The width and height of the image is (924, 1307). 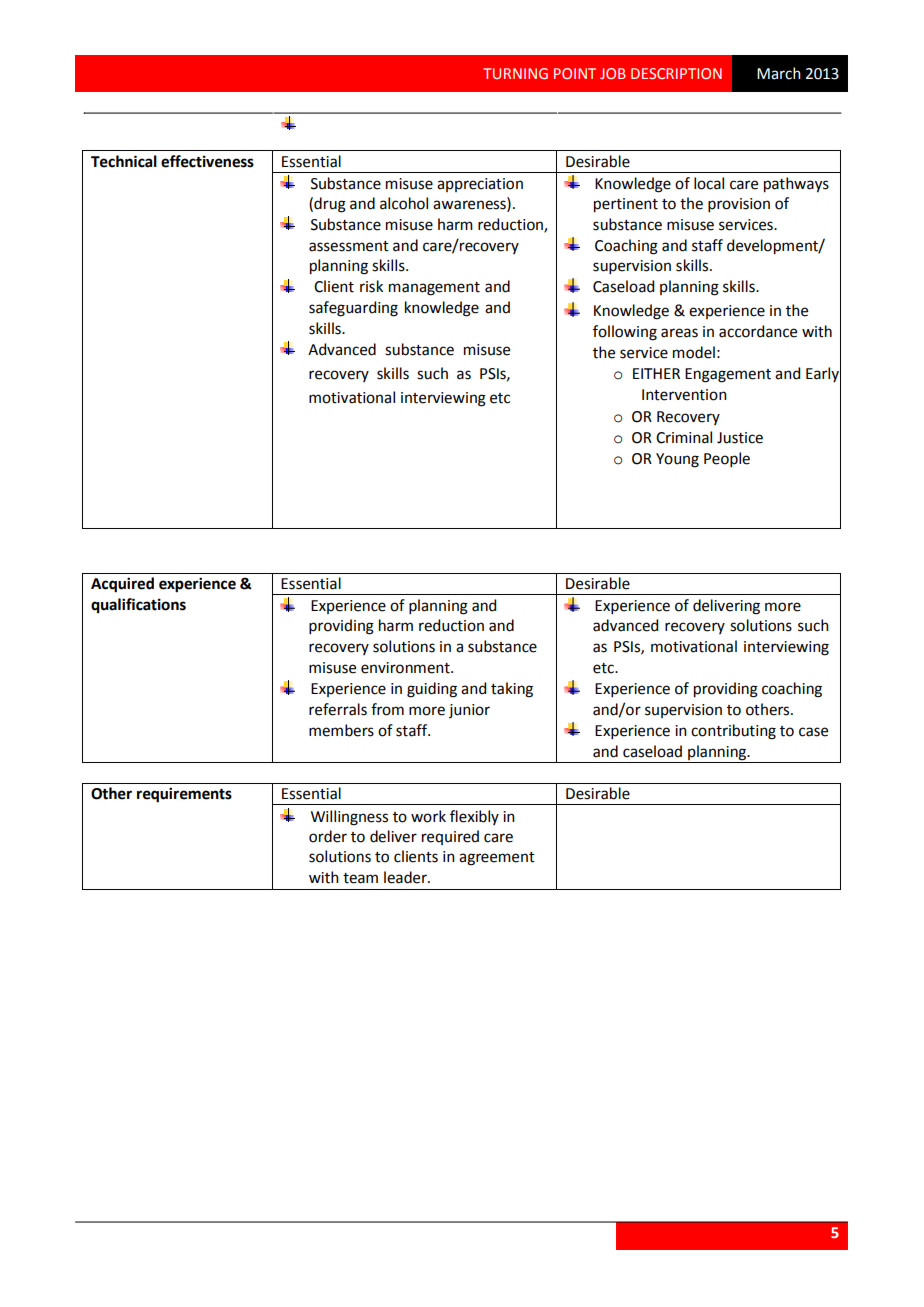 I want to click on People, so click(x=727, y=459).
